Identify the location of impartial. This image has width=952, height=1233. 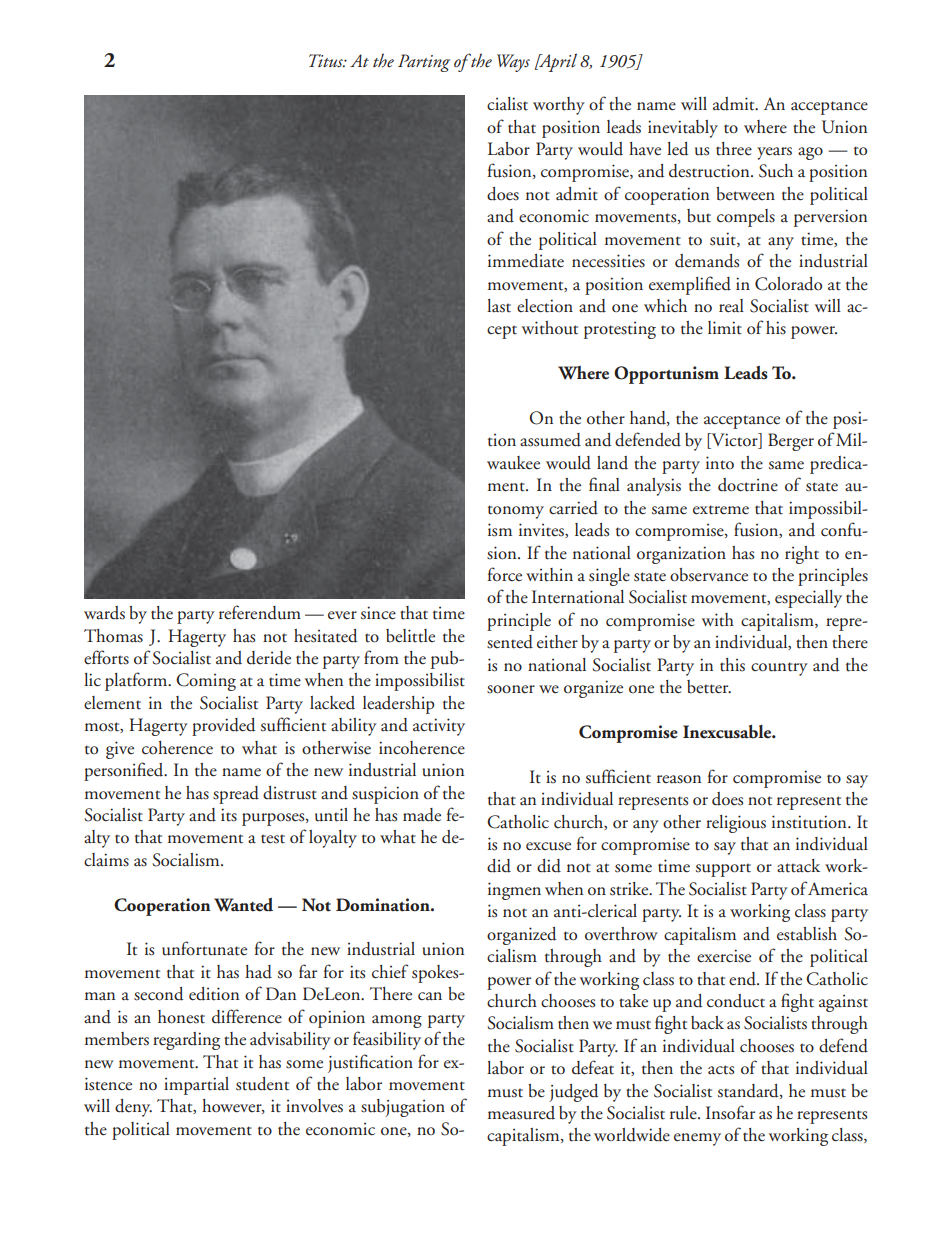
(196, 1086).
